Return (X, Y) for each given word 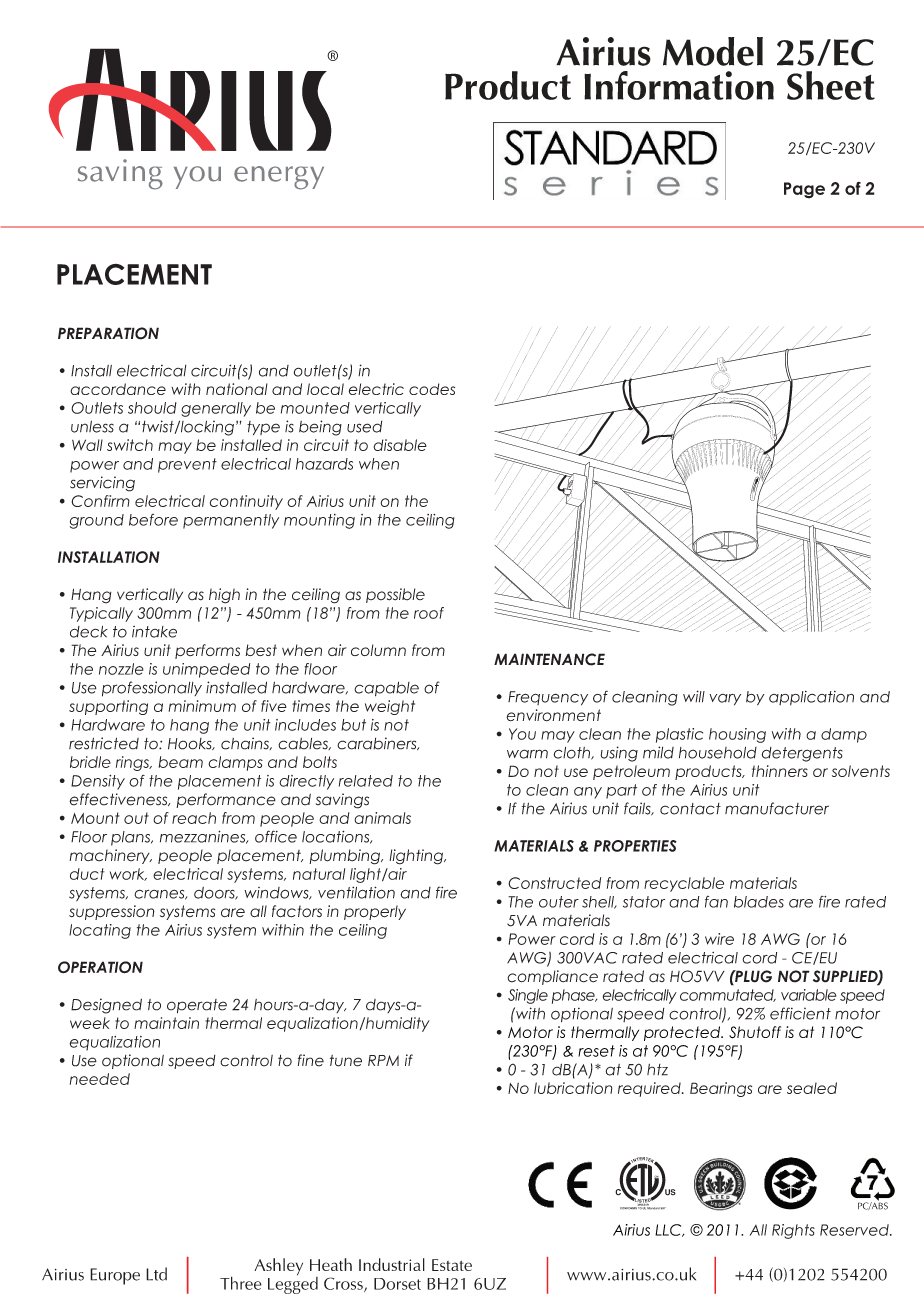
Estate (452, 1265)
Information (679, 85)
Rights (793, 1231)
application (811, 698)
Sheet (831, 85)
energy (279, 178)
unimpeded (206, 670)
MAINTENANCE (549, 659)
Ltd (156, 1274)
